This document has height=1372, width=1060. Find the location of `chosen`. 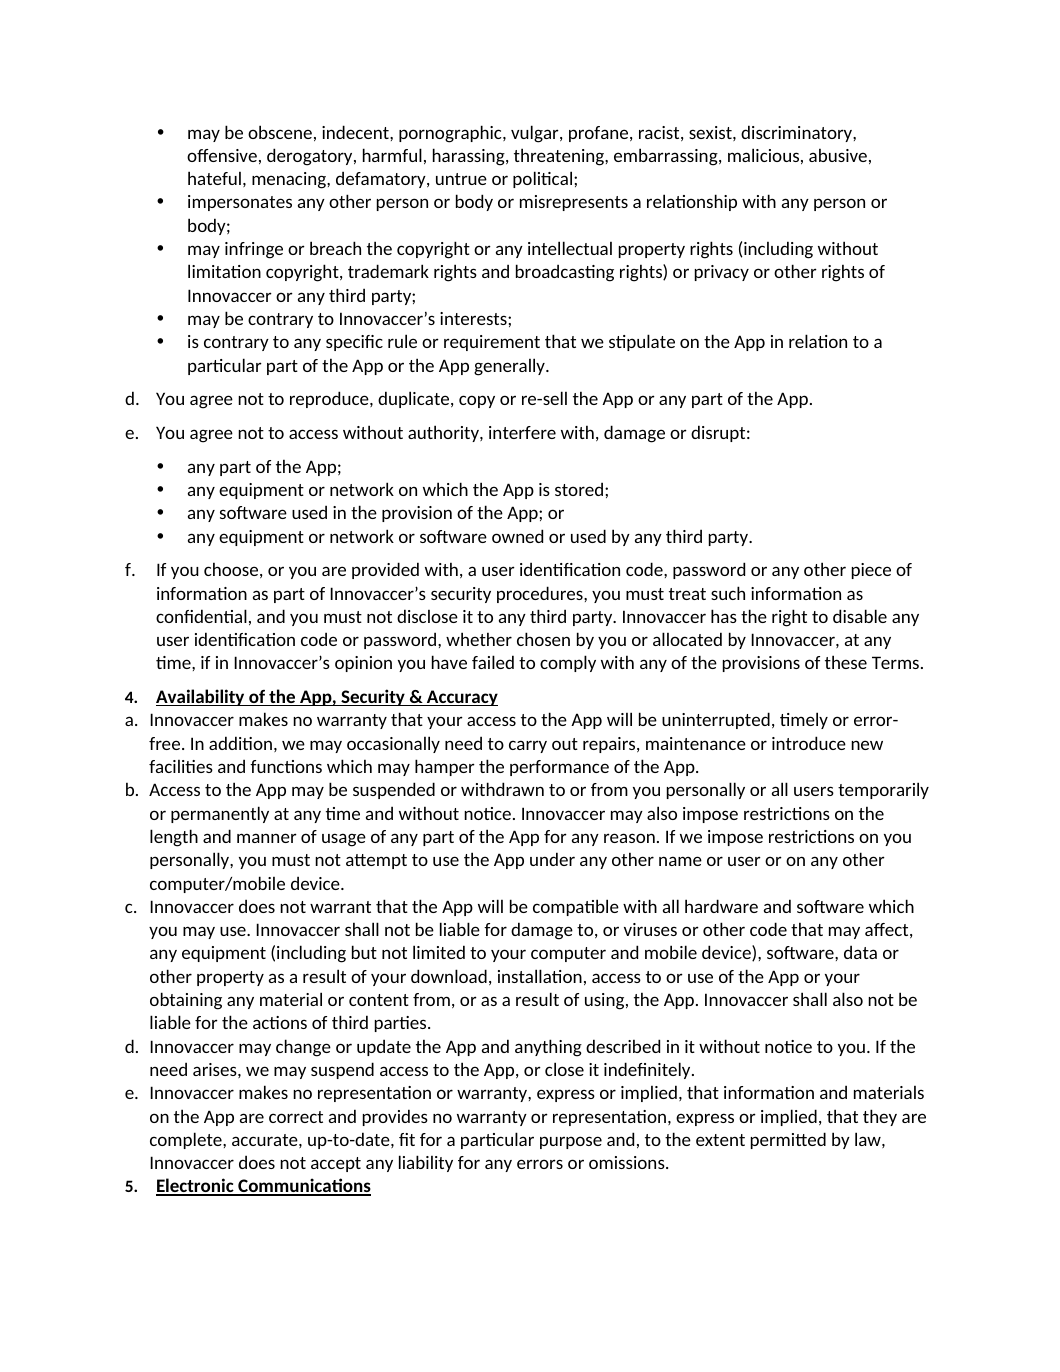

chosen is located at coordinates (543, 639).
